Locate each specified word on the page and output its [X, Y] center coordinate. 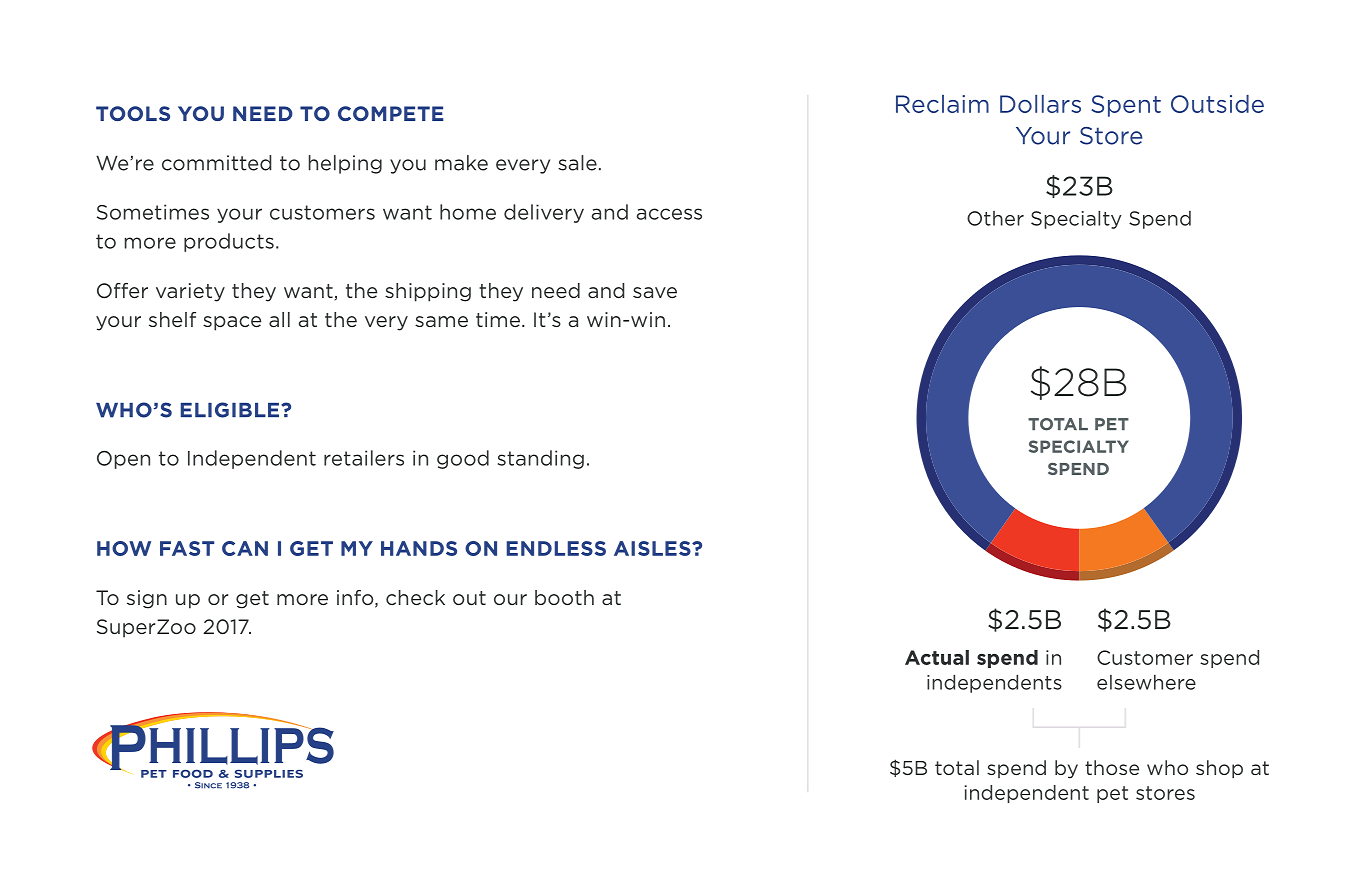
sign [147, 599]
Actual [937, 657]
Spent [1126, 106]
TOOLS [133, 113]
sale [577, 163]
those [1112, 767]
